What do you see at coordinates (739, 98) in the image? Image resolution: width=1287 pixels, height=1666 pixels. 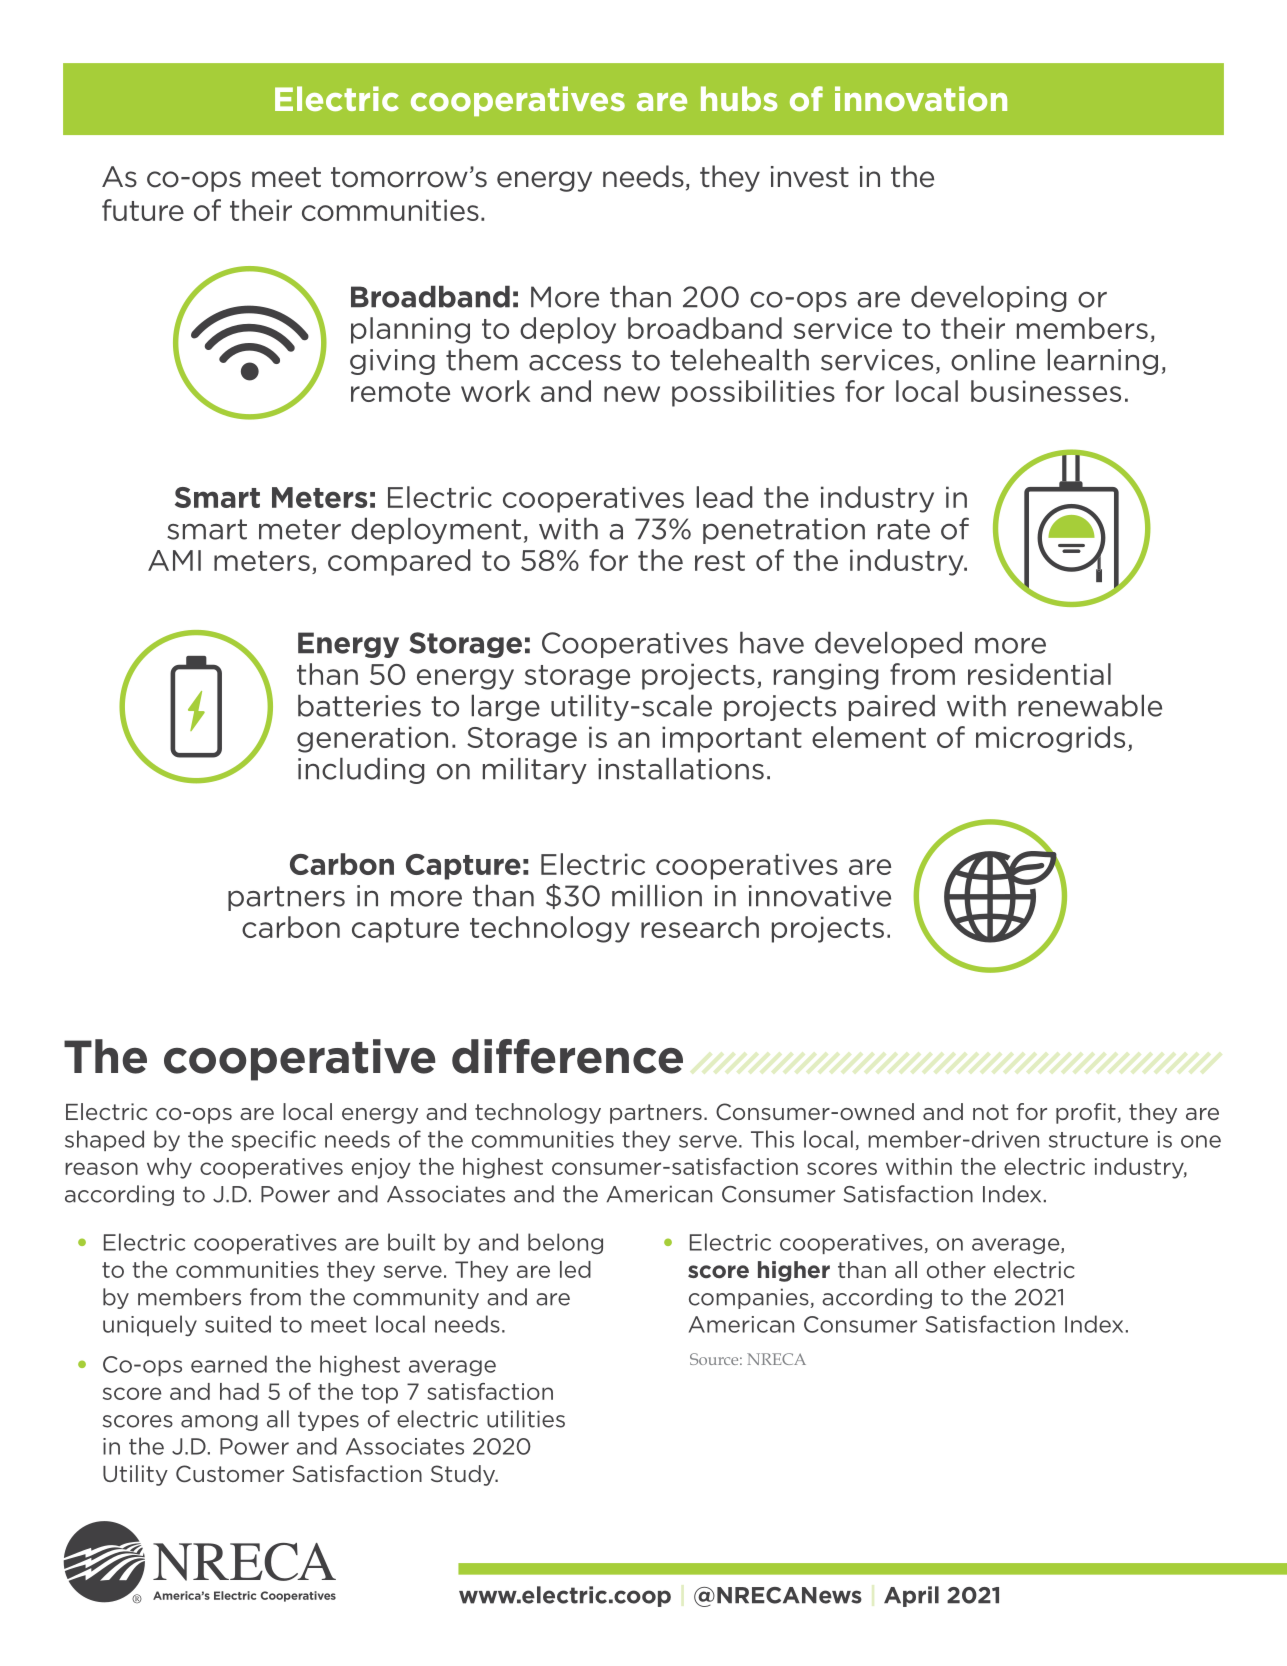 I see `hubs` at bounding box center [739, 98].
